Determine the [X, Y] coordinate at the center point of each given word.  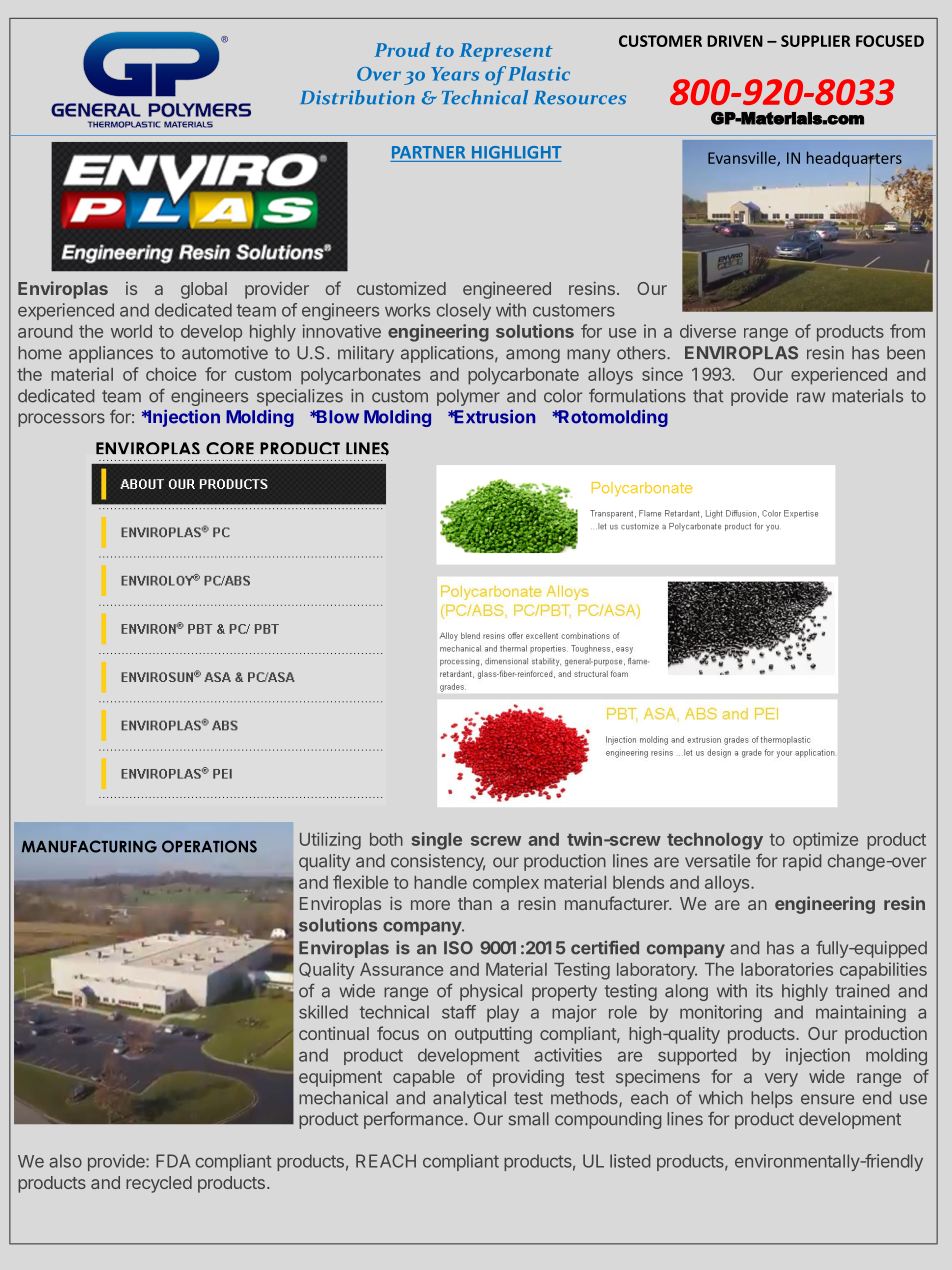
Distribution [357, 97]
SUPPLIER [815, 41]
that [708, 396]
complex [506, 884]
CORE [230, 448]
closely [464, 311]
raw [811, 397]
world [131, 331]
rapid [802, 862]
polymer [468, 397]
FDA [173, 1161]
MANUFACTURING [89, 846]
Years [455, 74]
